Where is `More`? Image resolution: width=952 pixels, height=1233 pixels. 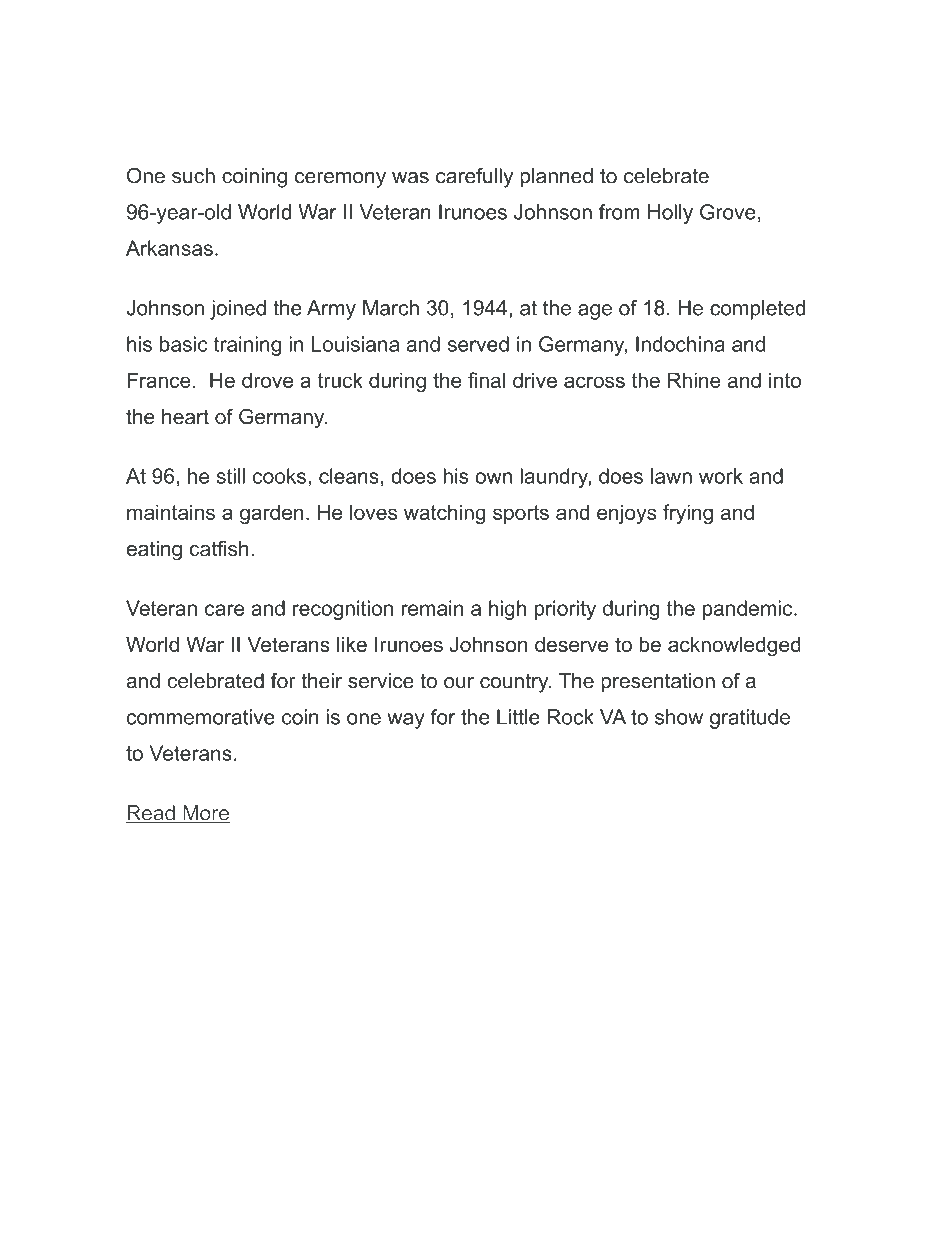
More is located at coordinates (205, 814).
